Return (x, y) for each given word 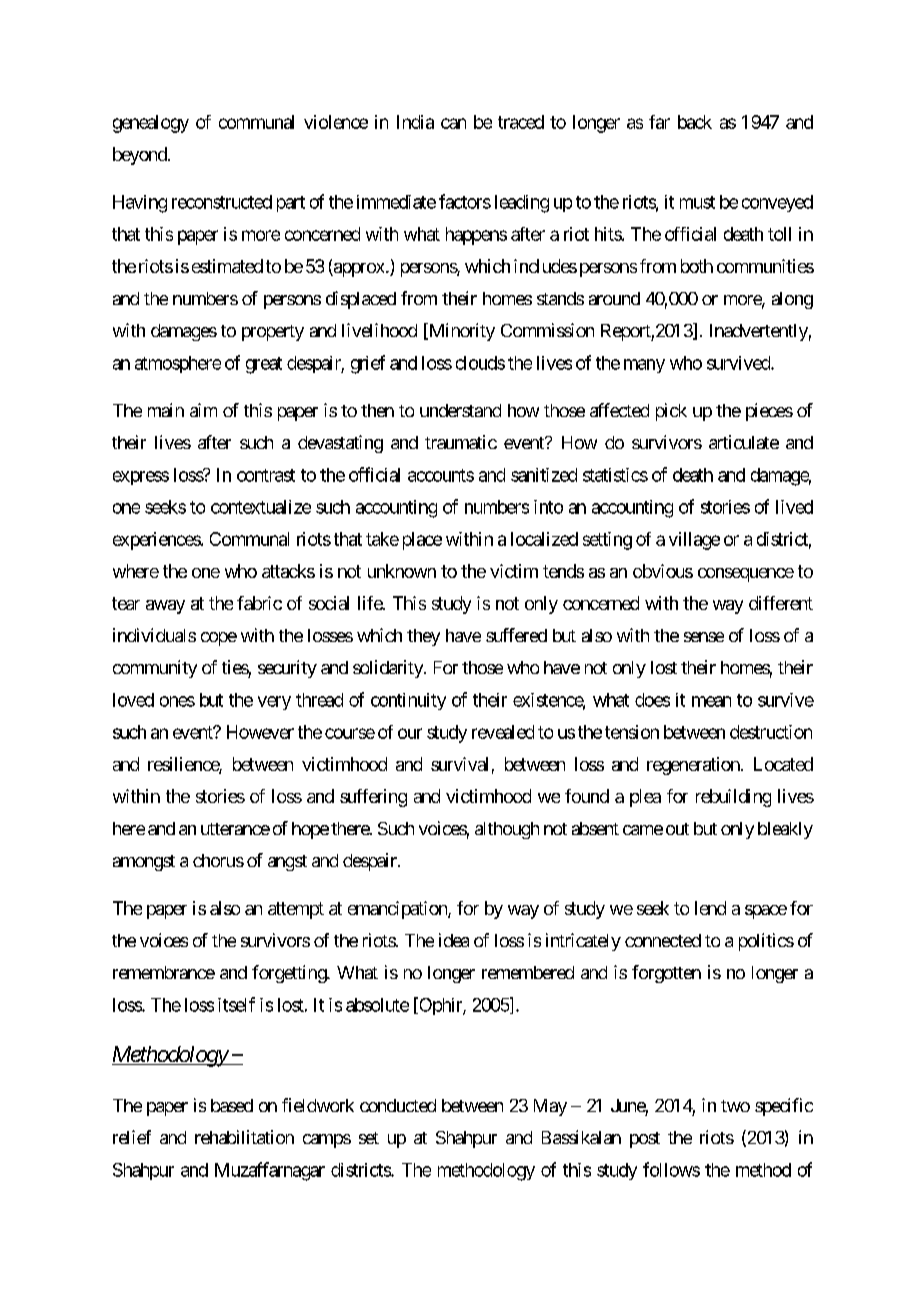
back (695, 122)
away (165, 607)
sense (704, 637)
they (423, 637)
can (453, 123)
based (232, 1105)
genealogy (151, 124)
